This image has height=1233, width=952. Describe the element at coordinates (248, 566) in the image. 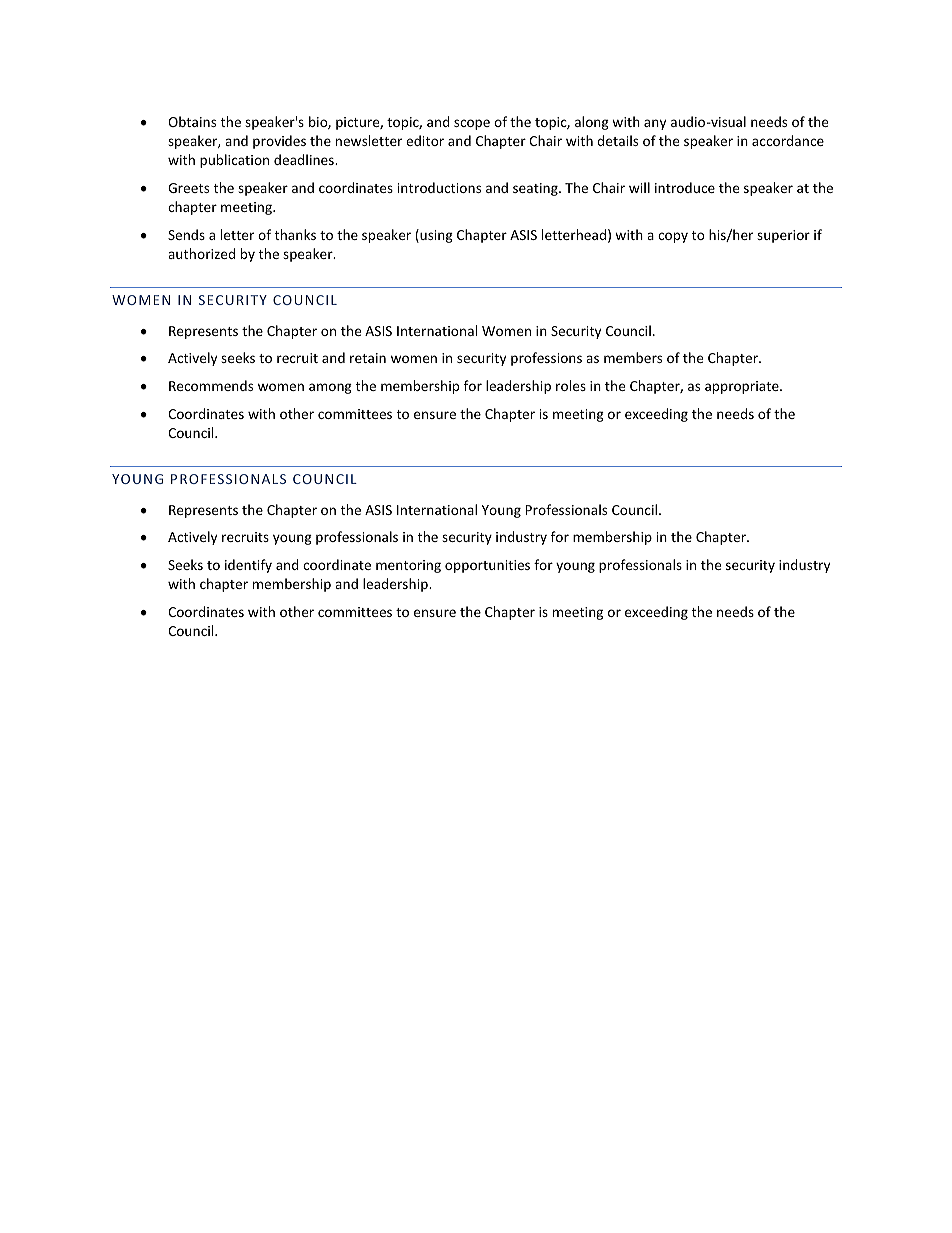

I see `identify` at that location.
